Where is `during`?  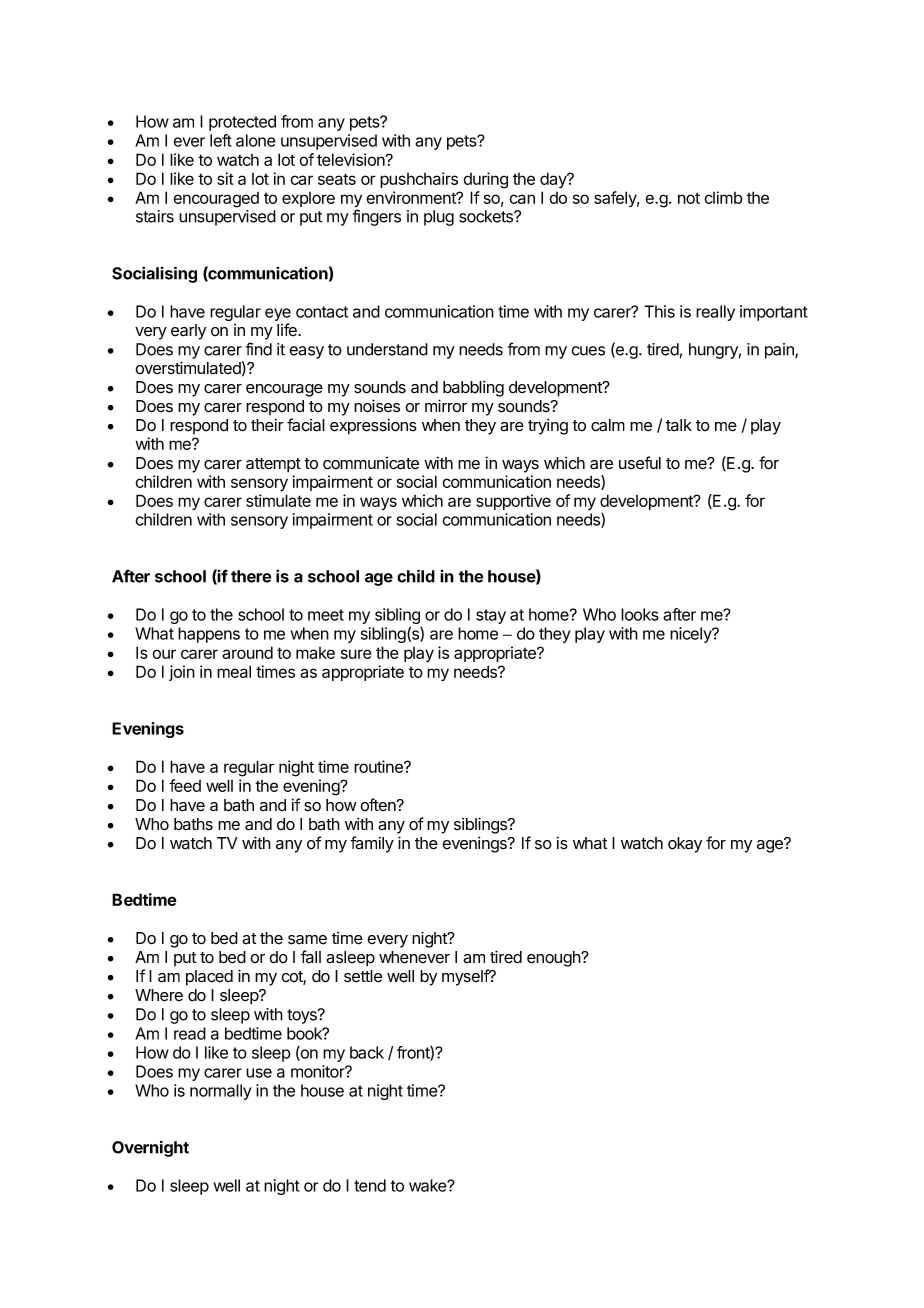 during is located at coordinates (485, 180).
